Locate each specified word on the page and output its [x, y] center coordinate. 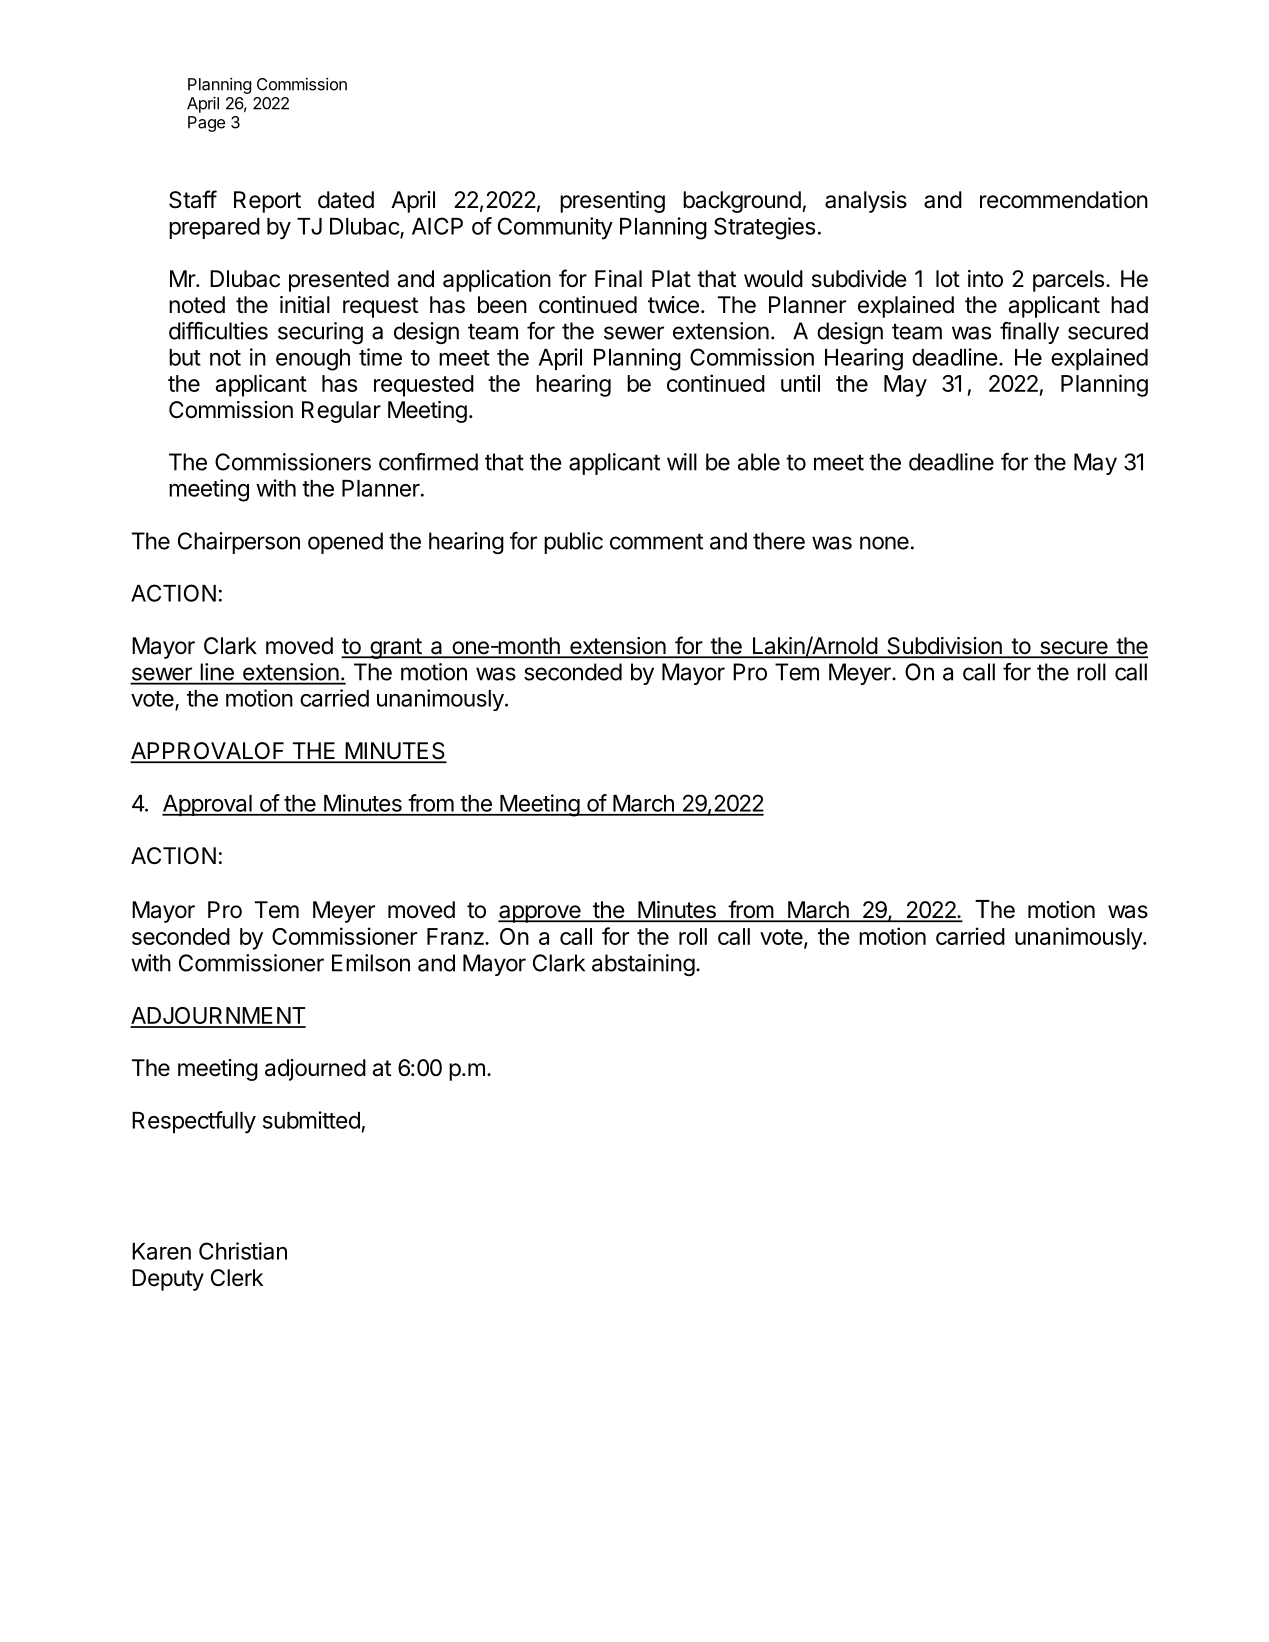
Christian [243, 1251]
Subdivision [944, 647]
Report [267, 202]
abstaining [643, 965]
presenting [612, 202]
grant [395, 648]
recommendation [1064, 200]
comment [656, 541]
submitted [311, 1120]
